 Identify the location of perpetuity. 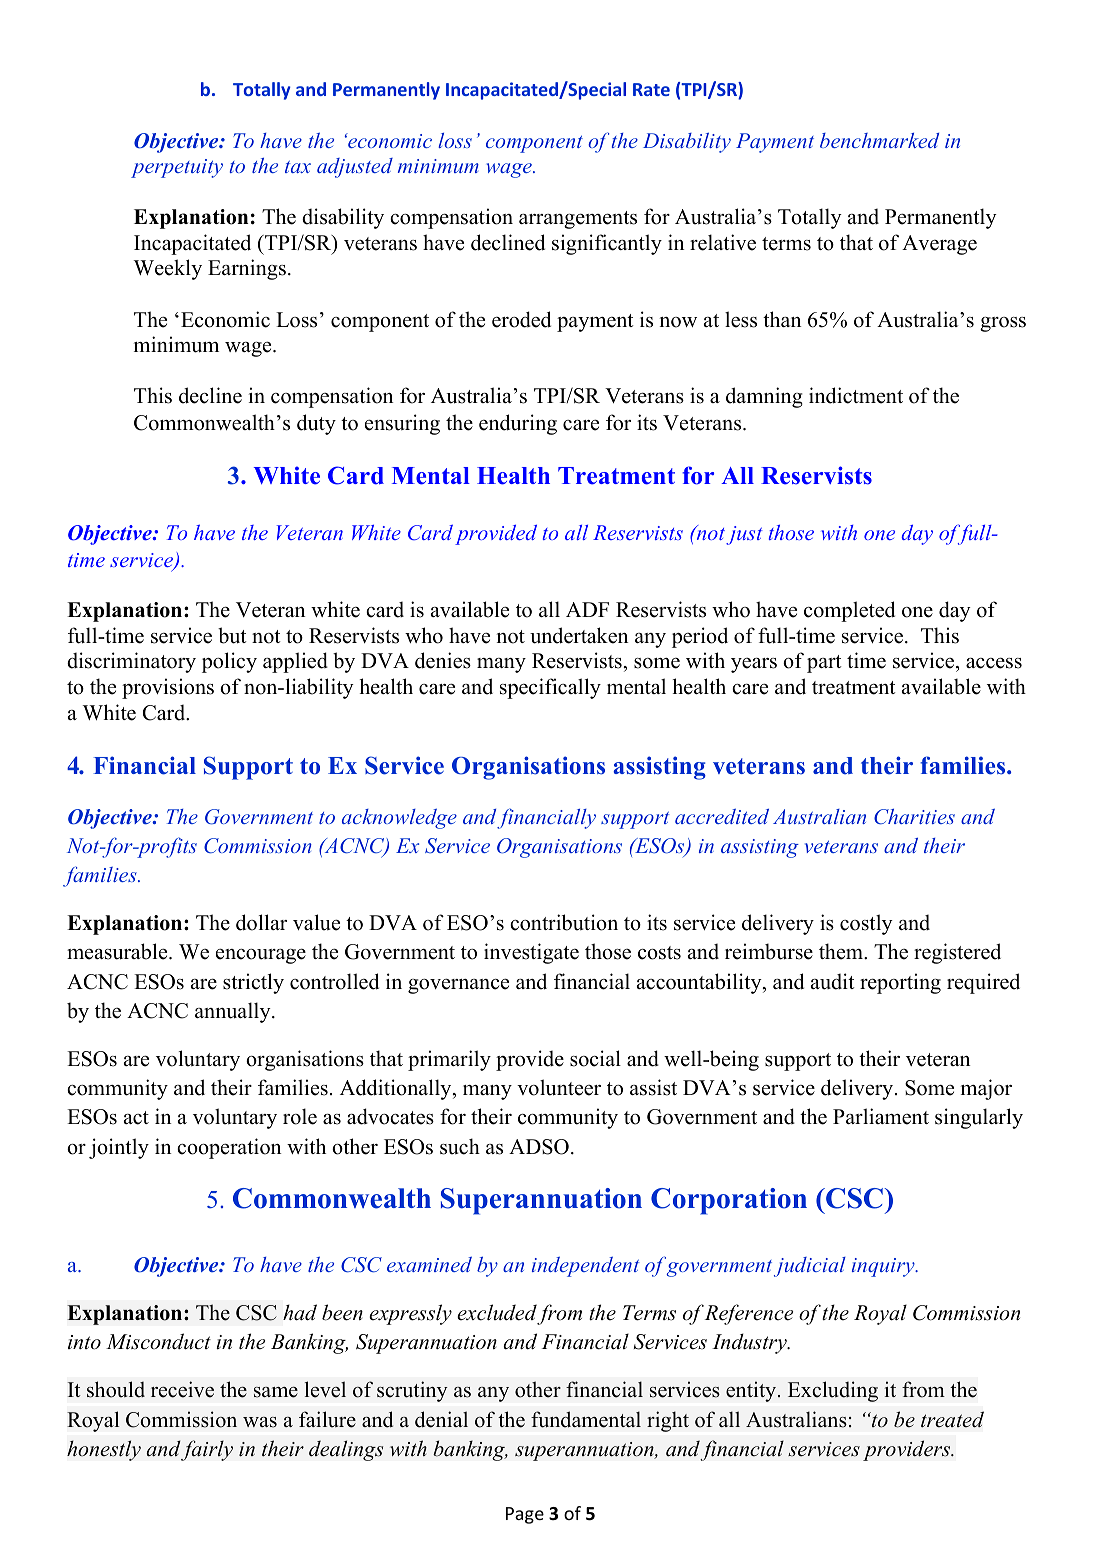
(177, 168).
